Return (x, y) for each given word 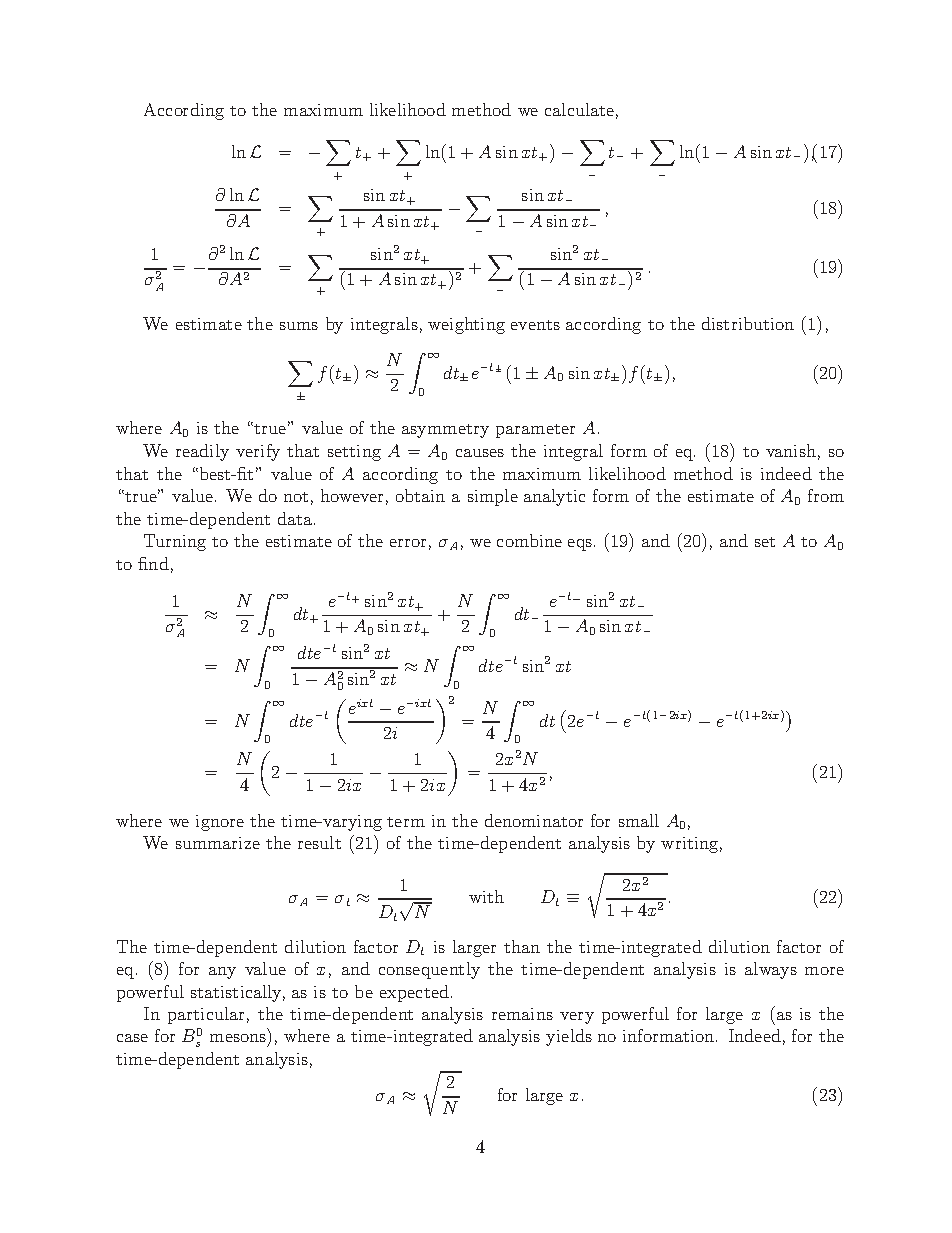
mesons (239, 1040)
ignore (220, 823)
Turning (175, 542)
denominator (534, 820)
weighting (466, 325)
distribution (748, 323)
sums (299, 326)
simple (493, 497)
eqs (581, 545)
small (639, 820)
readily (202, 452)
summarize (218, 843)
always (771, 970)
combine (529, 540)
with (486, 896)
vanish (791, 450)
